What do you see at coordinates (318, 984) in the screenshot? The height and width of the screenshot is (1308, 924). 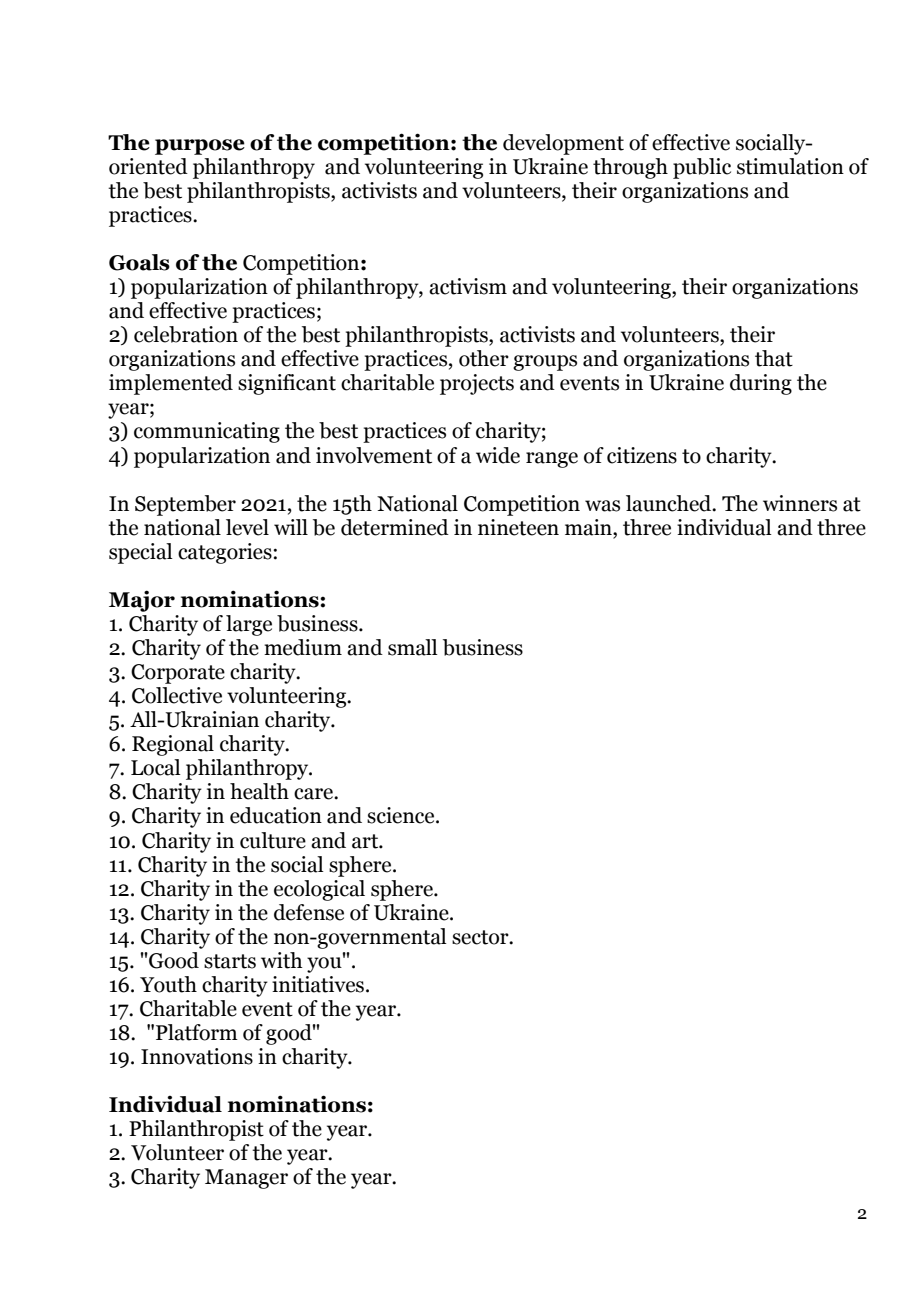 I see `initiatives` at bounding box center [318, 984].
